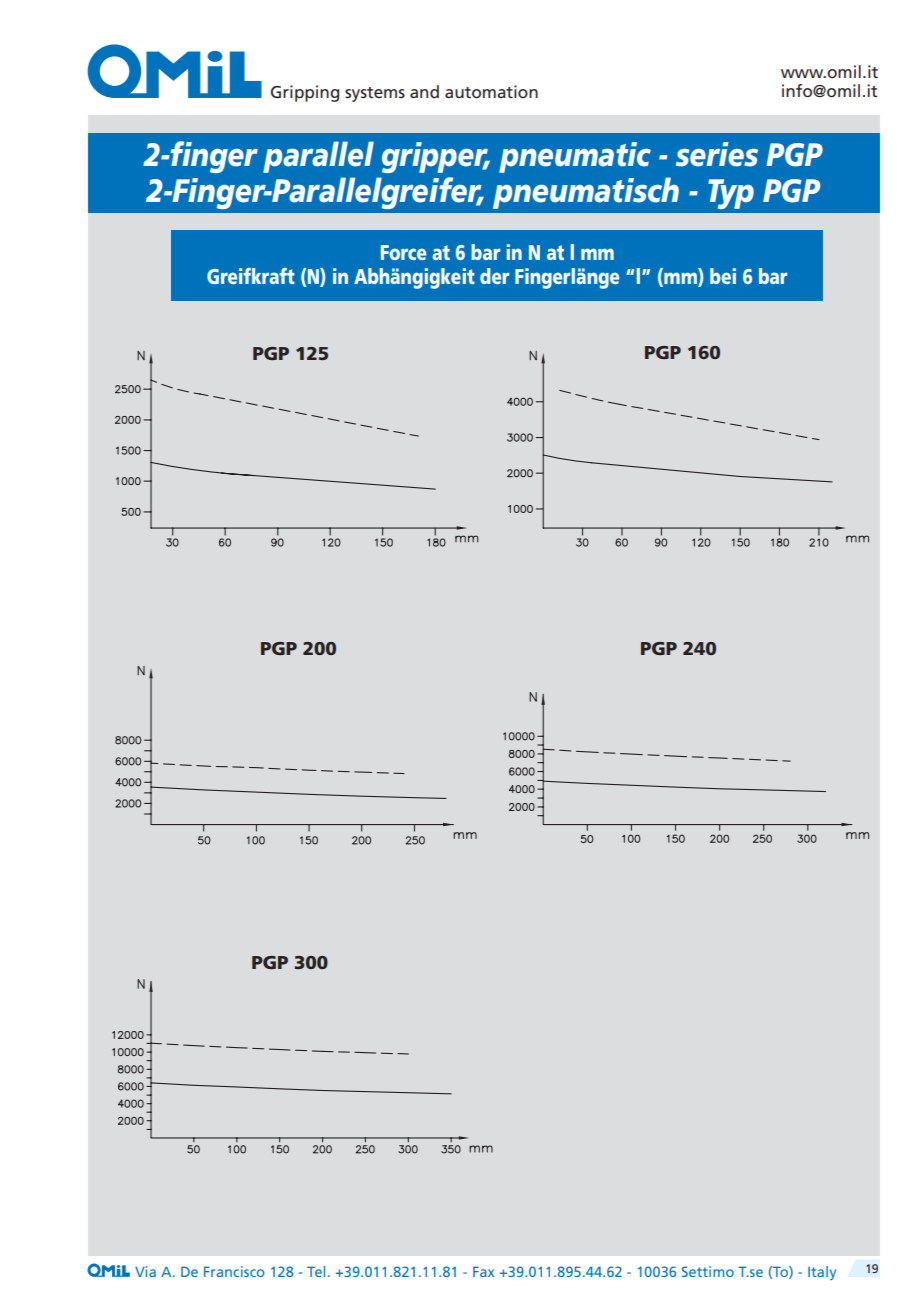  I want to click on gripper, so click(436, 157).
